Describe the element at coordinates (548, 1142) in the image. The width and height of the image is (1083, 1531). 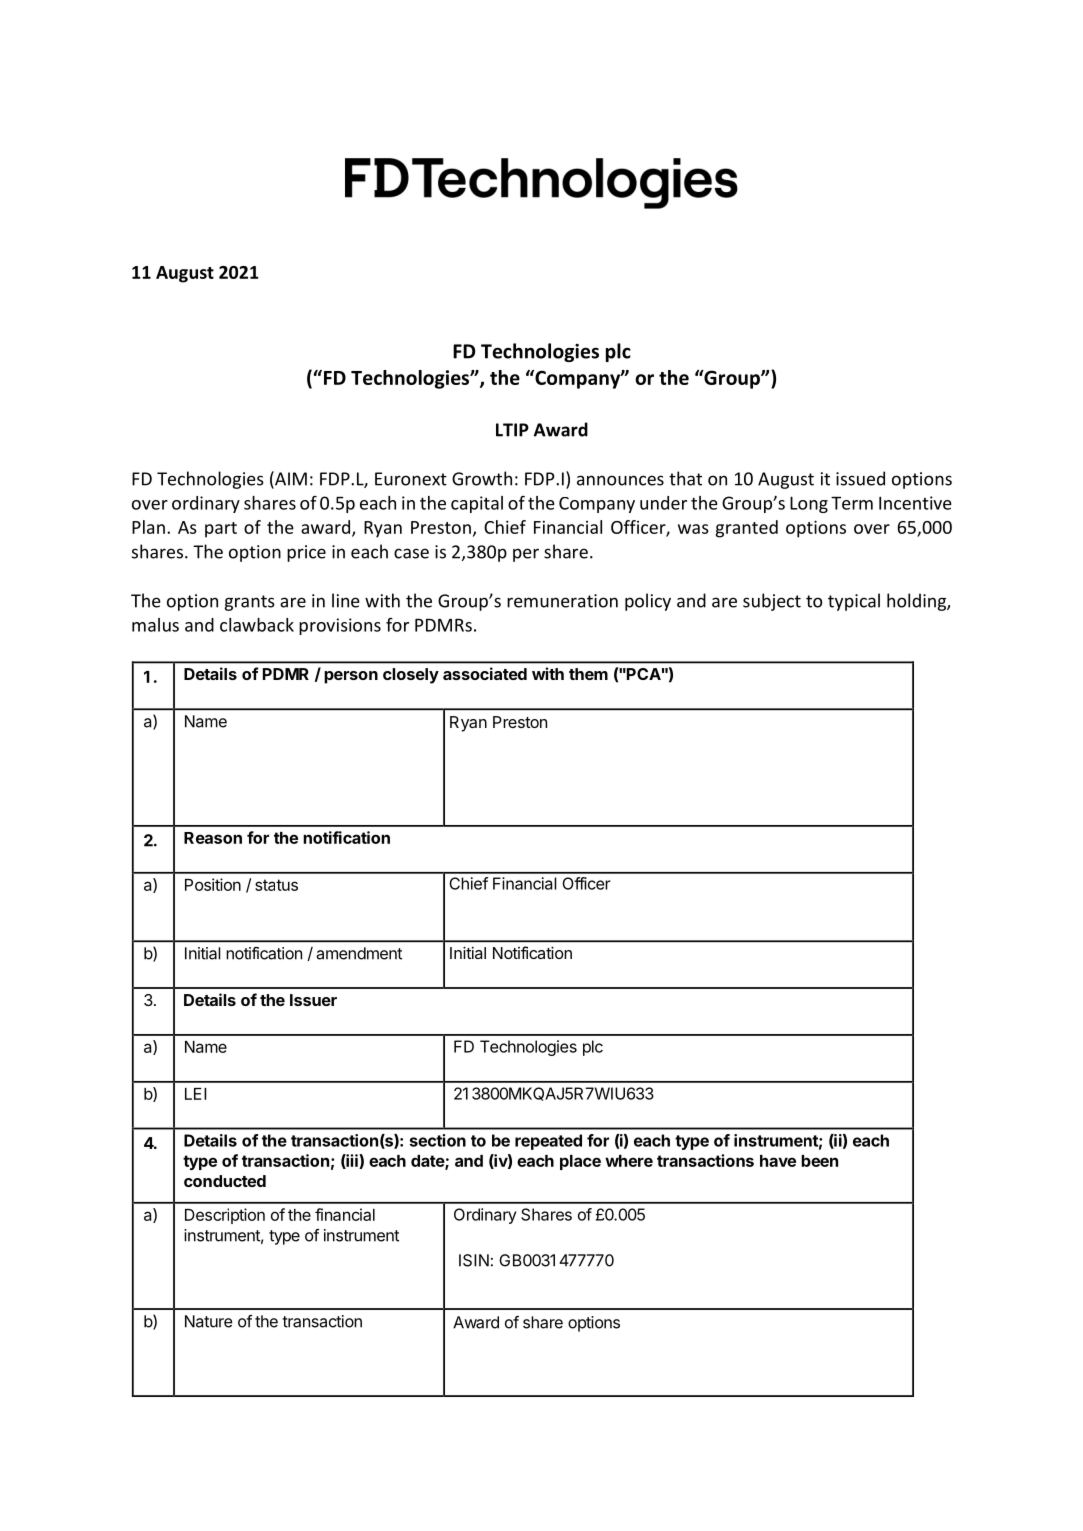
I see `repeated` at that location.
